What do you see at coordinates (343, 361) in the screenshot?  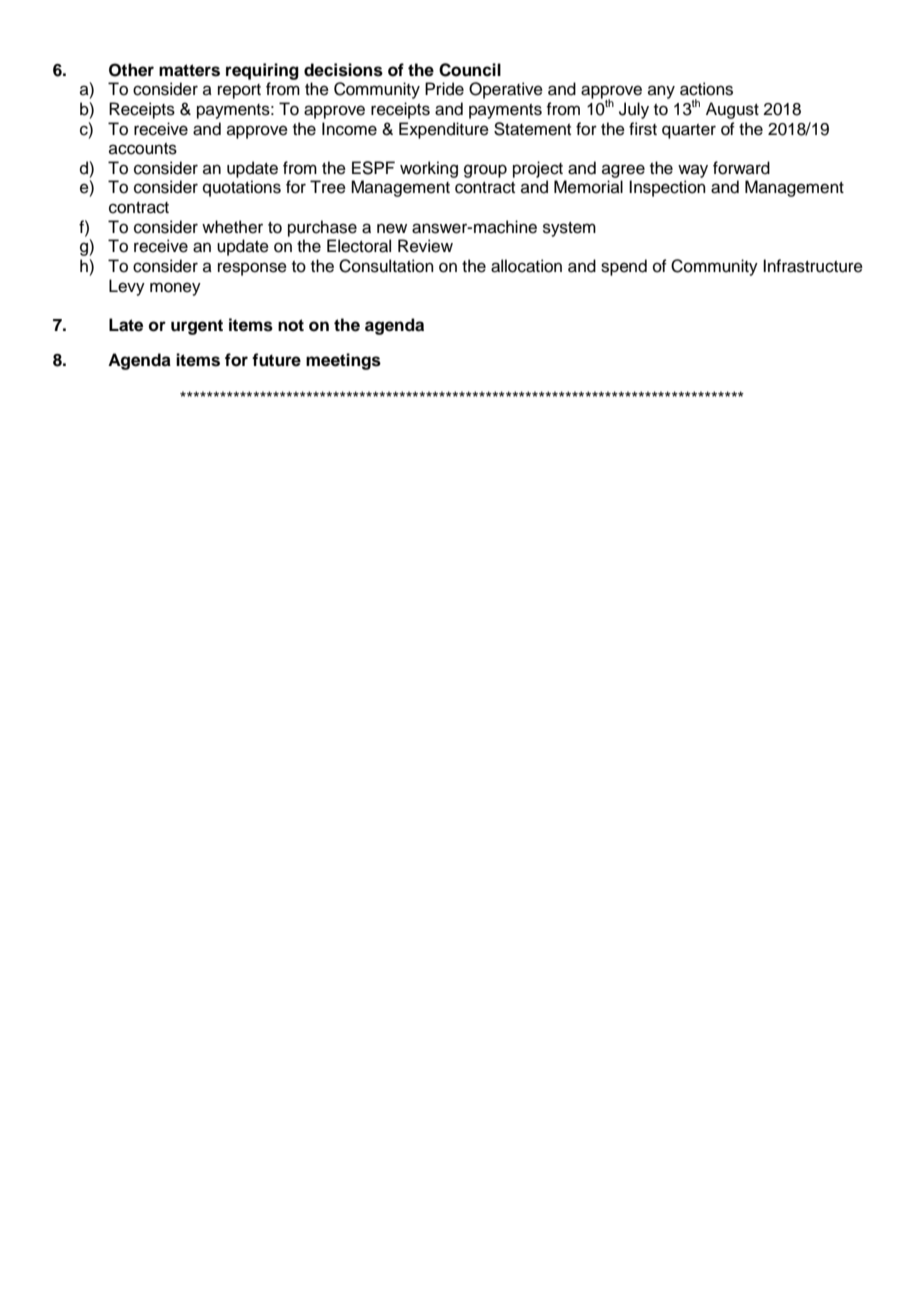 I see `meetings` at bounding box center [343, 361].
